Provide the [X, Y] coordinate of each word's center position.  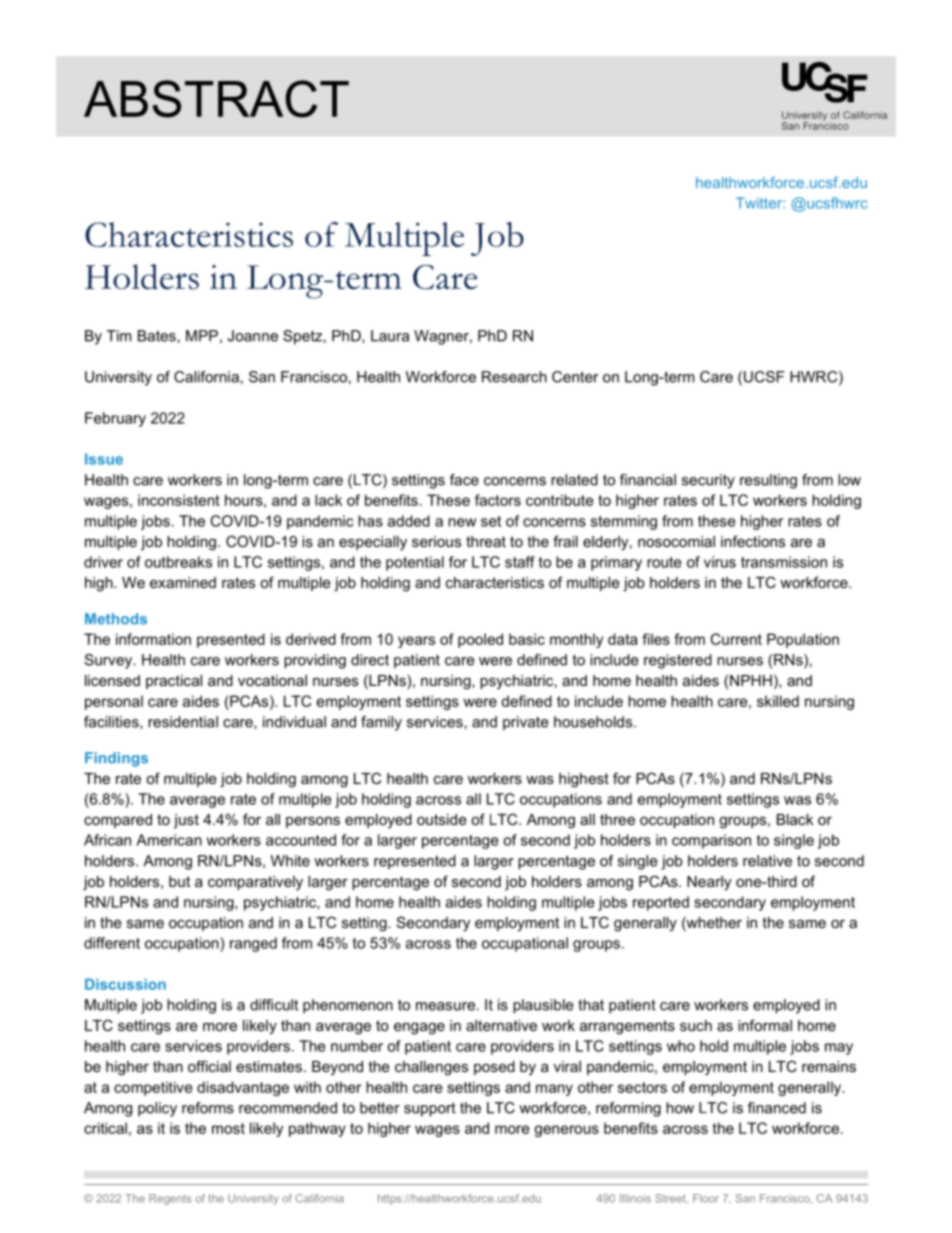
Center [575, 377]
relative [767, 861]
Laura [390, 336]
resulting [768, 481]
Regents [170, 1199]
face [464, 480]
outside [442, 819]
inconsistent [179, 500]
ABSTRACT [216, 99]
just [186, 821]
